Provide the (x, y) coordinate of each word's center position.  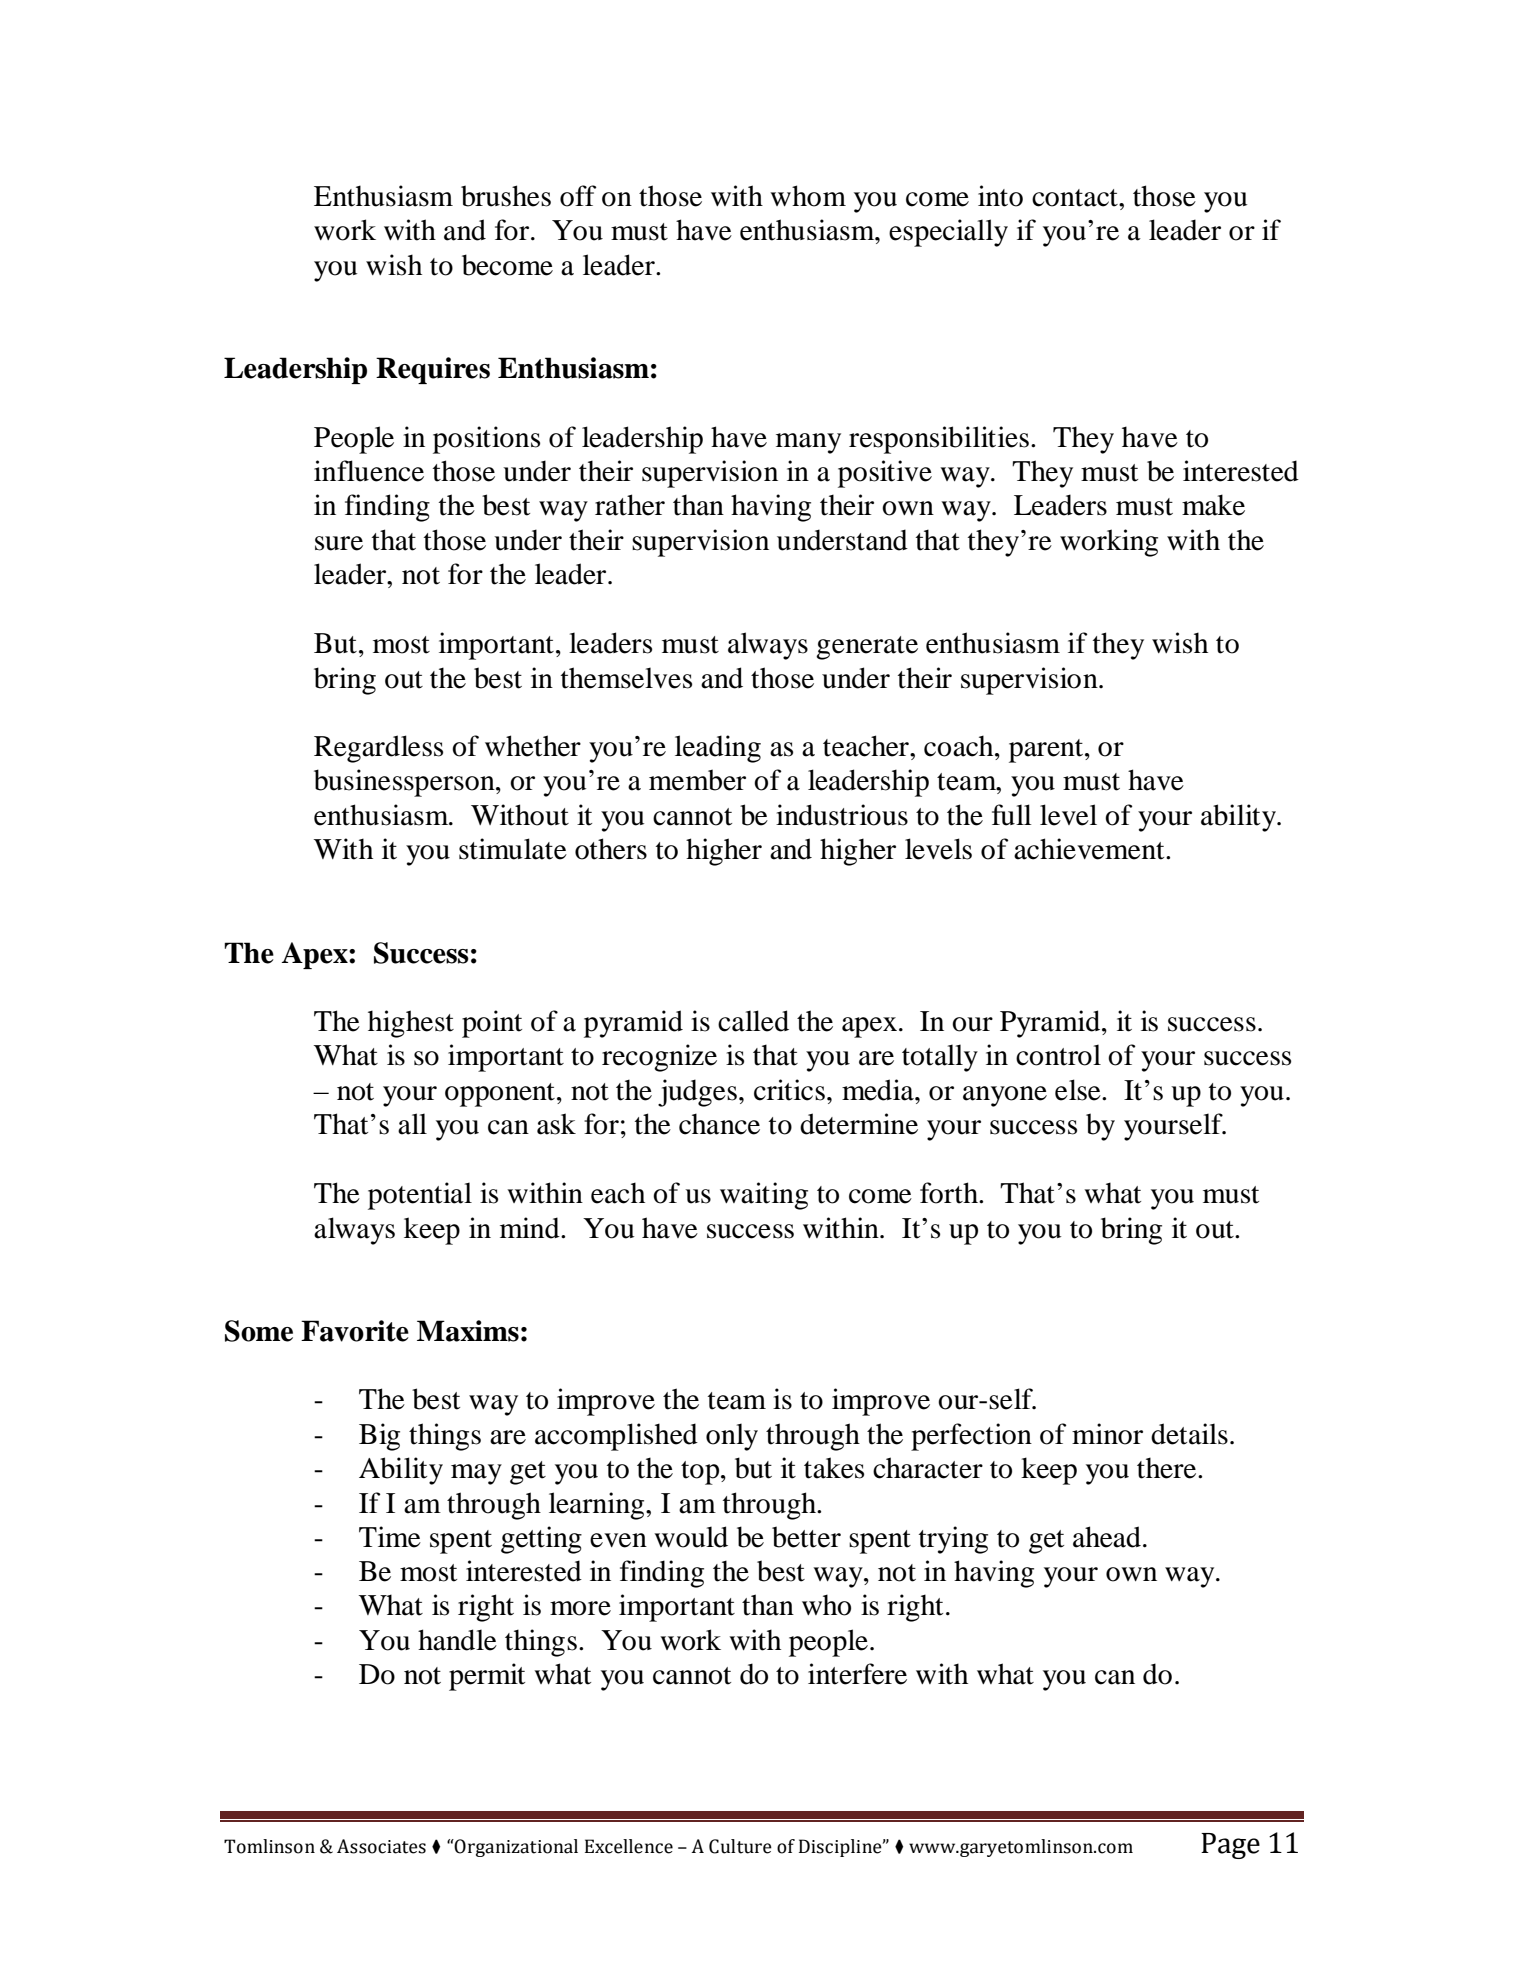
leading (718, 749)
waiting (764, 1196)
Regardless (378, 749)
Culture (740, 1846)
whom (808, 196)
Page (1230, 1846)
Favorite (355, 1331)
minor (1107, 1434)
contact (1076, 198)
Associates (381, 1846)
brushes (506, 196)
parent (1046, 751)
